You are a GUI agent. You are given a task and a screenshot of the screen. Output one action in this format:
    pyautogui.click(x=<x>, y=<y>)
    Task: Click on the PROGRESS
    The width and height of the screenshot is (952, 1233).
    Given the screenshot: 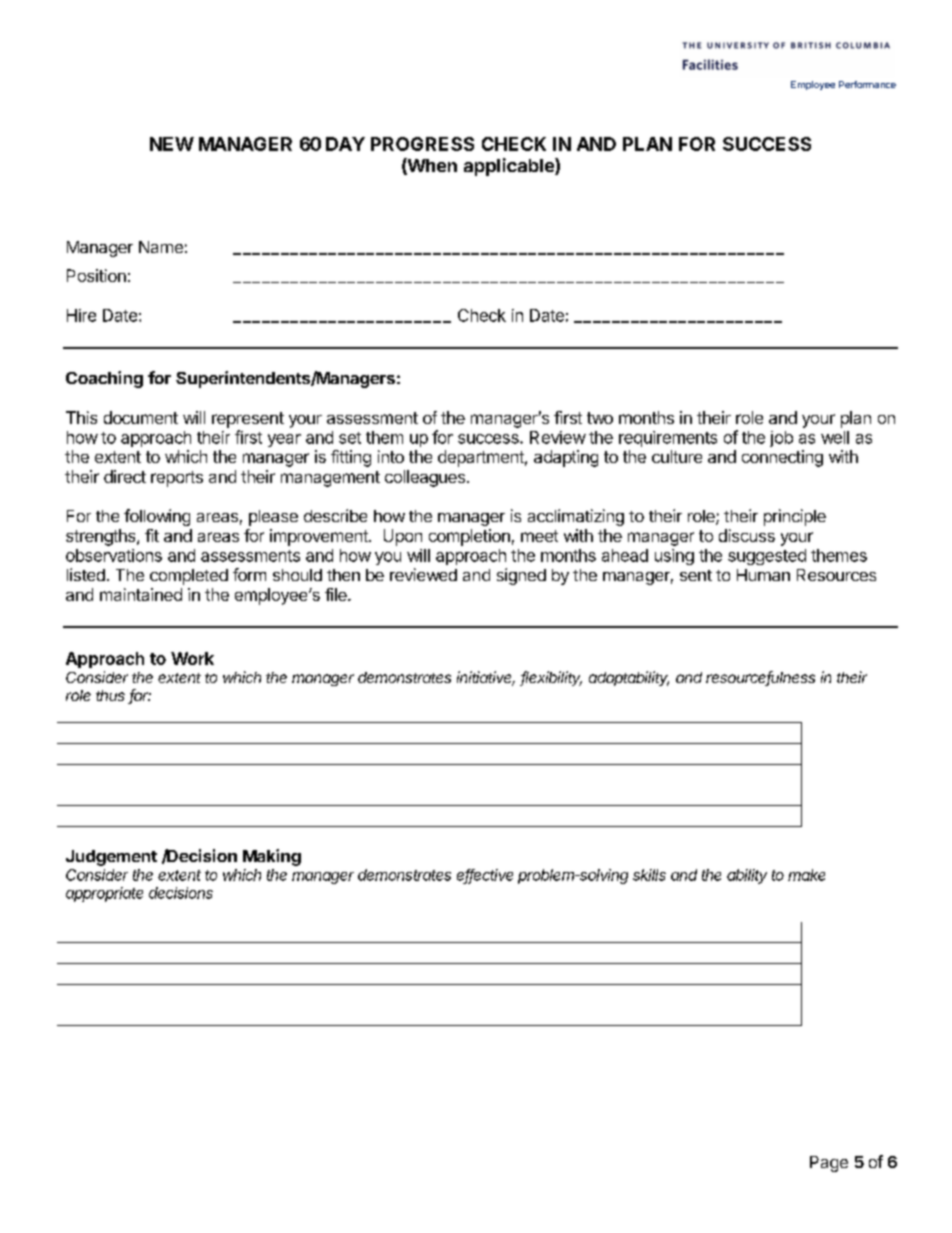 What is the action you would take?
    pyautogui.click(x=422, y=144)
